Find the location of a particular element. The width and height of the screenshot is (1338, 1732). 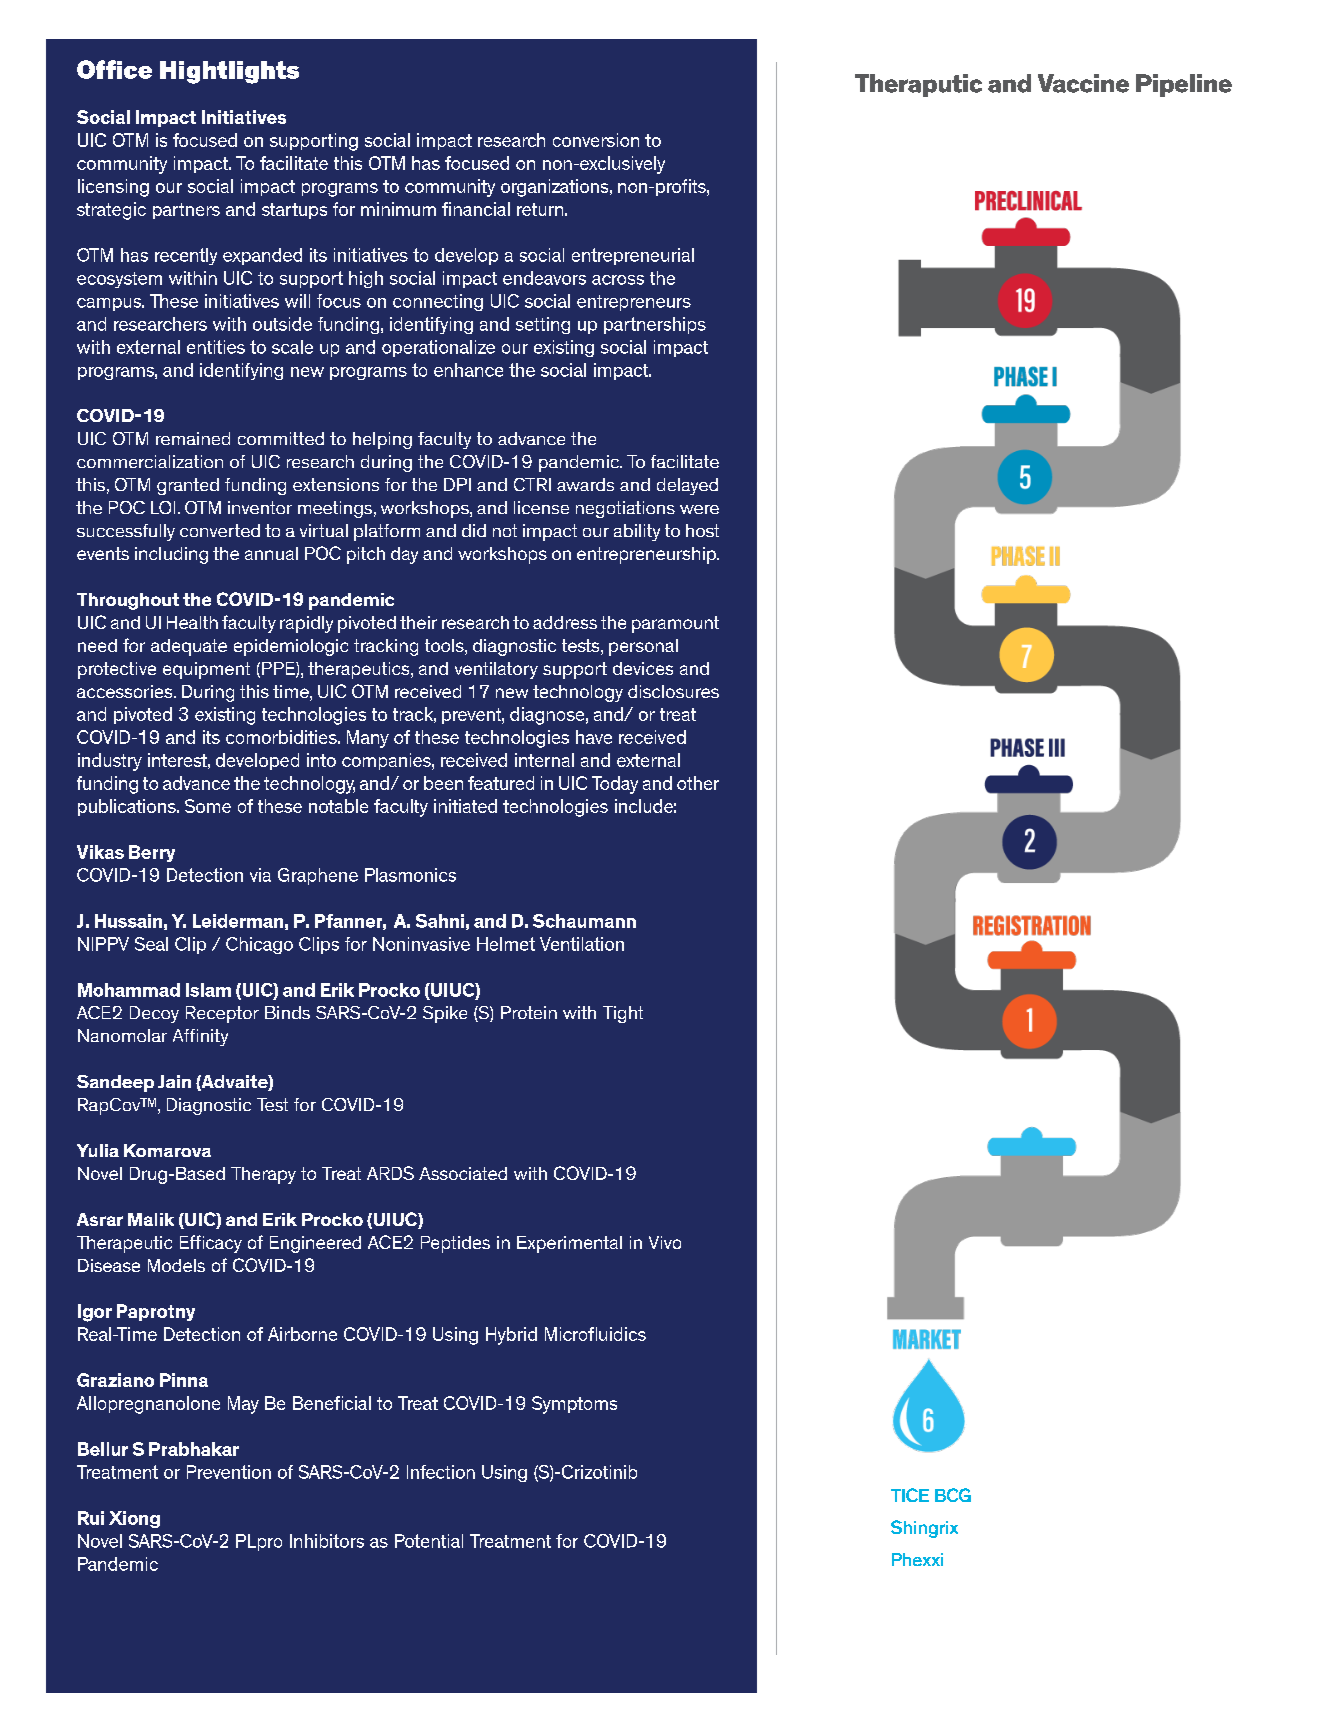

Symptoms is located at coordinates (574, 1405).
